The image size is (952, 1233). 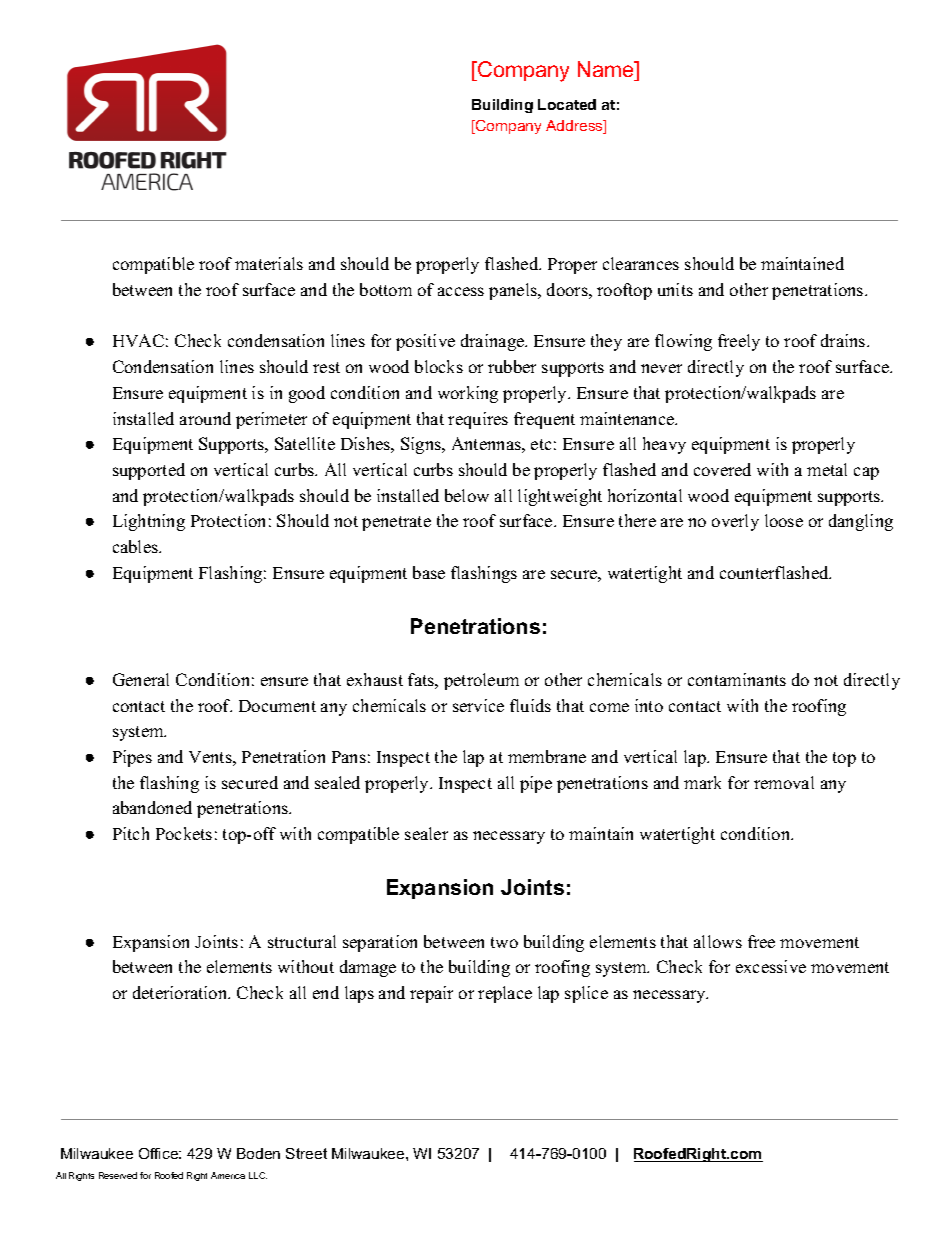 I want to click on Name, so click(x=607, y=69).
